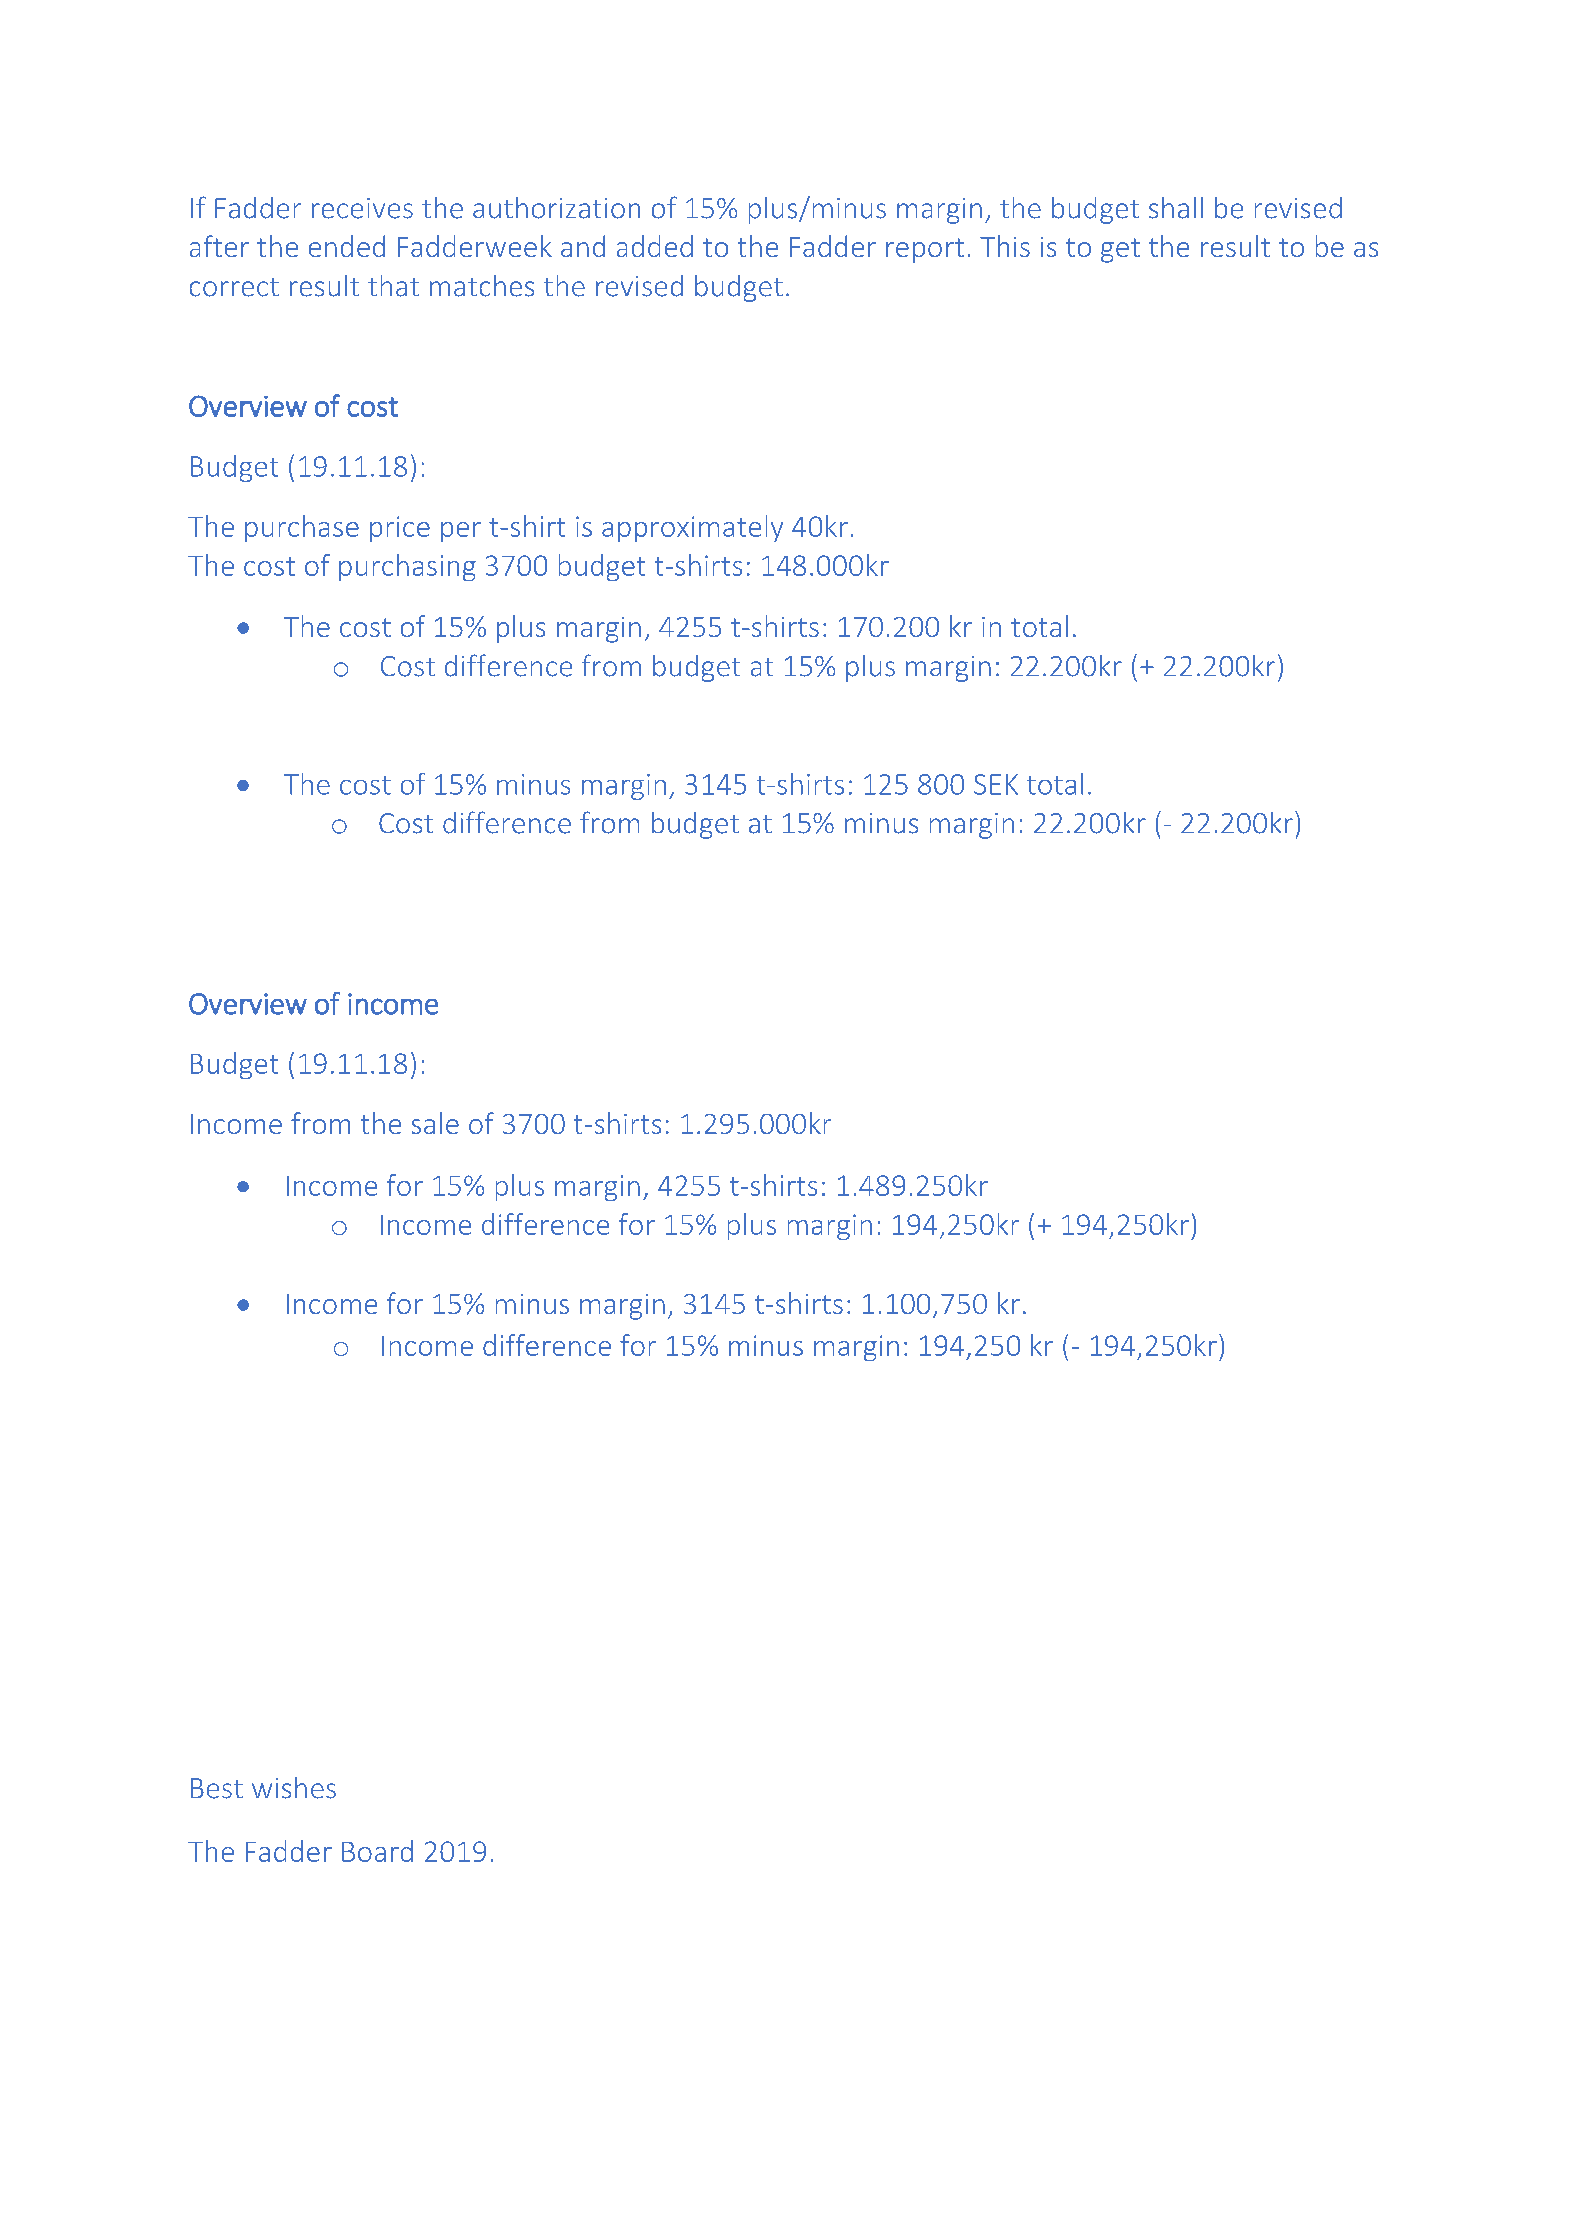 This image has width=1581, height=2235. What do you see at coordinates (407, 567) in the image?
I see `purchasing` at bounding box center [407, 567].
